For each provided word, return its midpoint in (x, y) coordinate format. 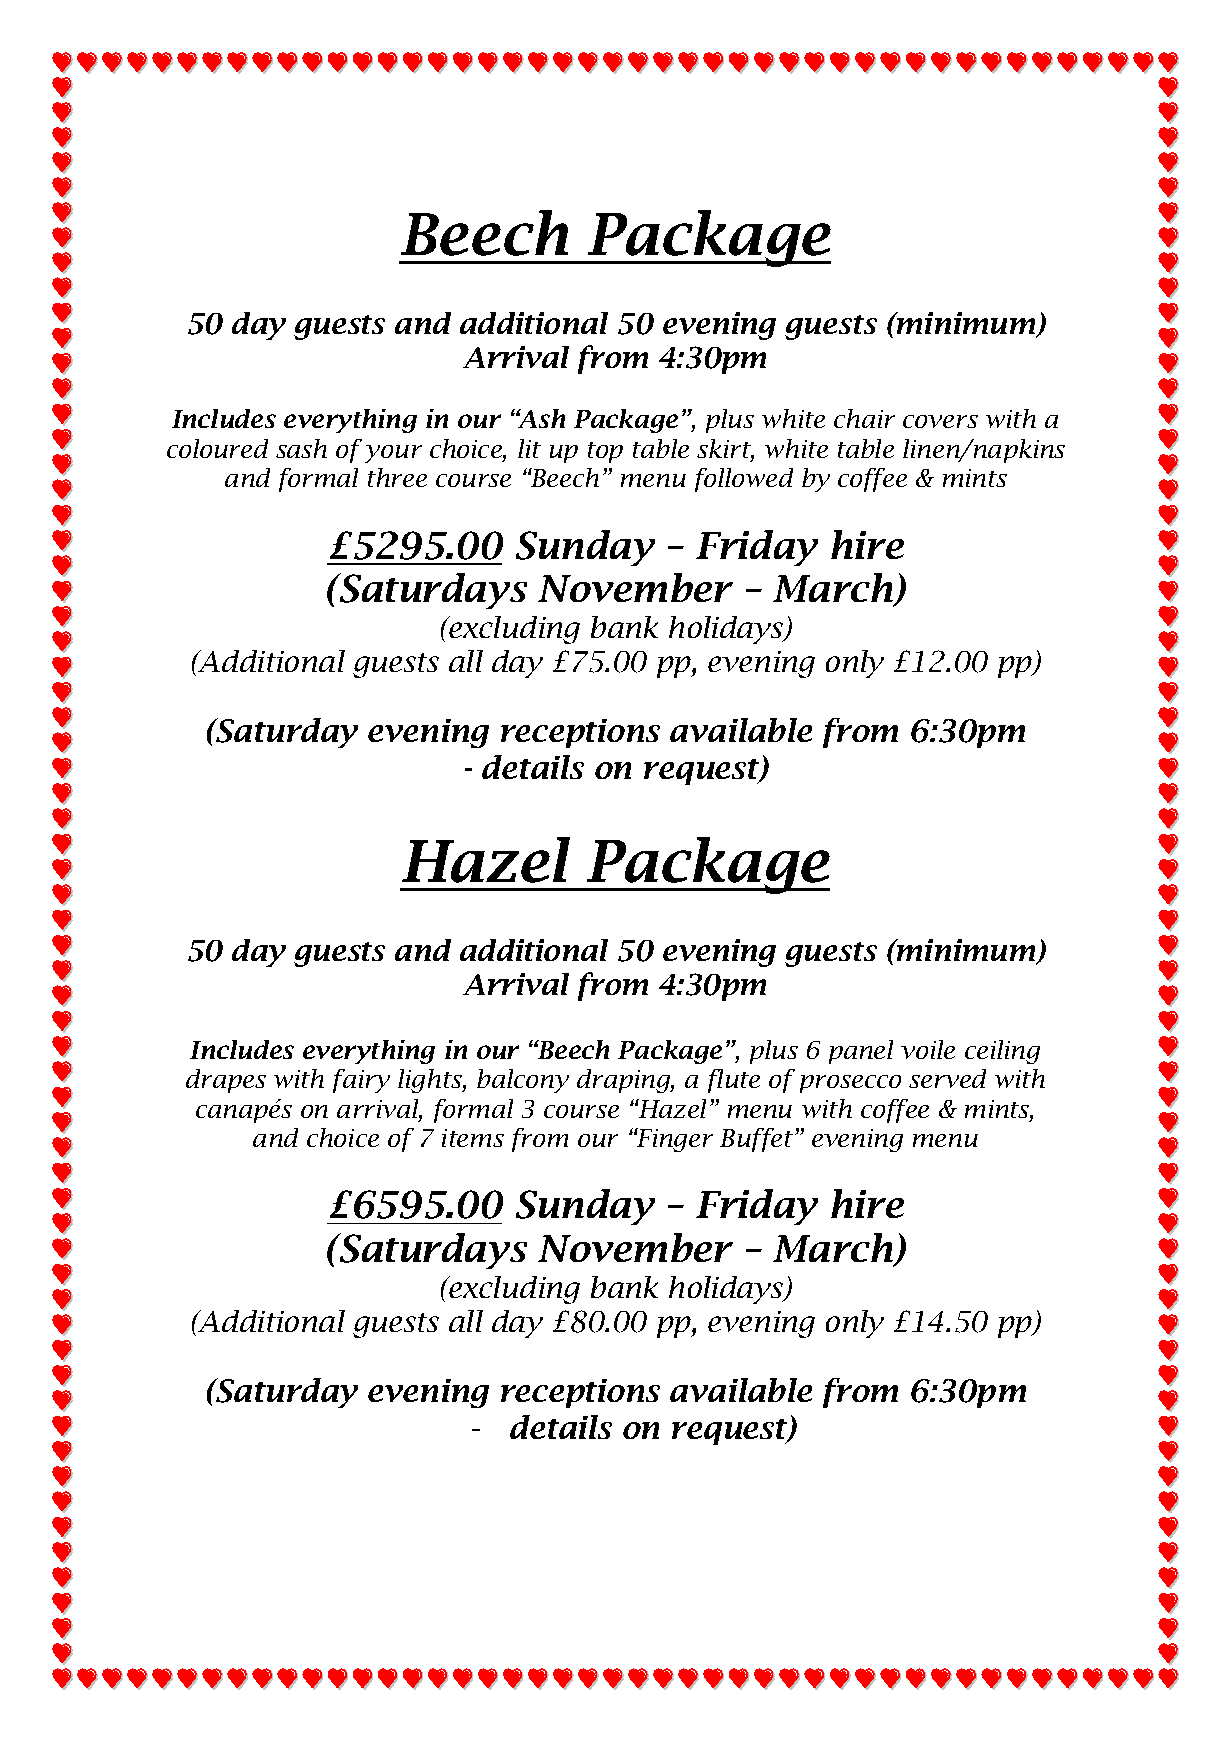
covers (940, 421)
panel (861, 1052)
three (397, 477)
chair (864, 418)
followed (744, 480)
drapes (226, 1081)
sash (301, 448)
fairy (361, 1081)
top (605, 452)
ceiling (1002, 1052)
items (473, 1138)
